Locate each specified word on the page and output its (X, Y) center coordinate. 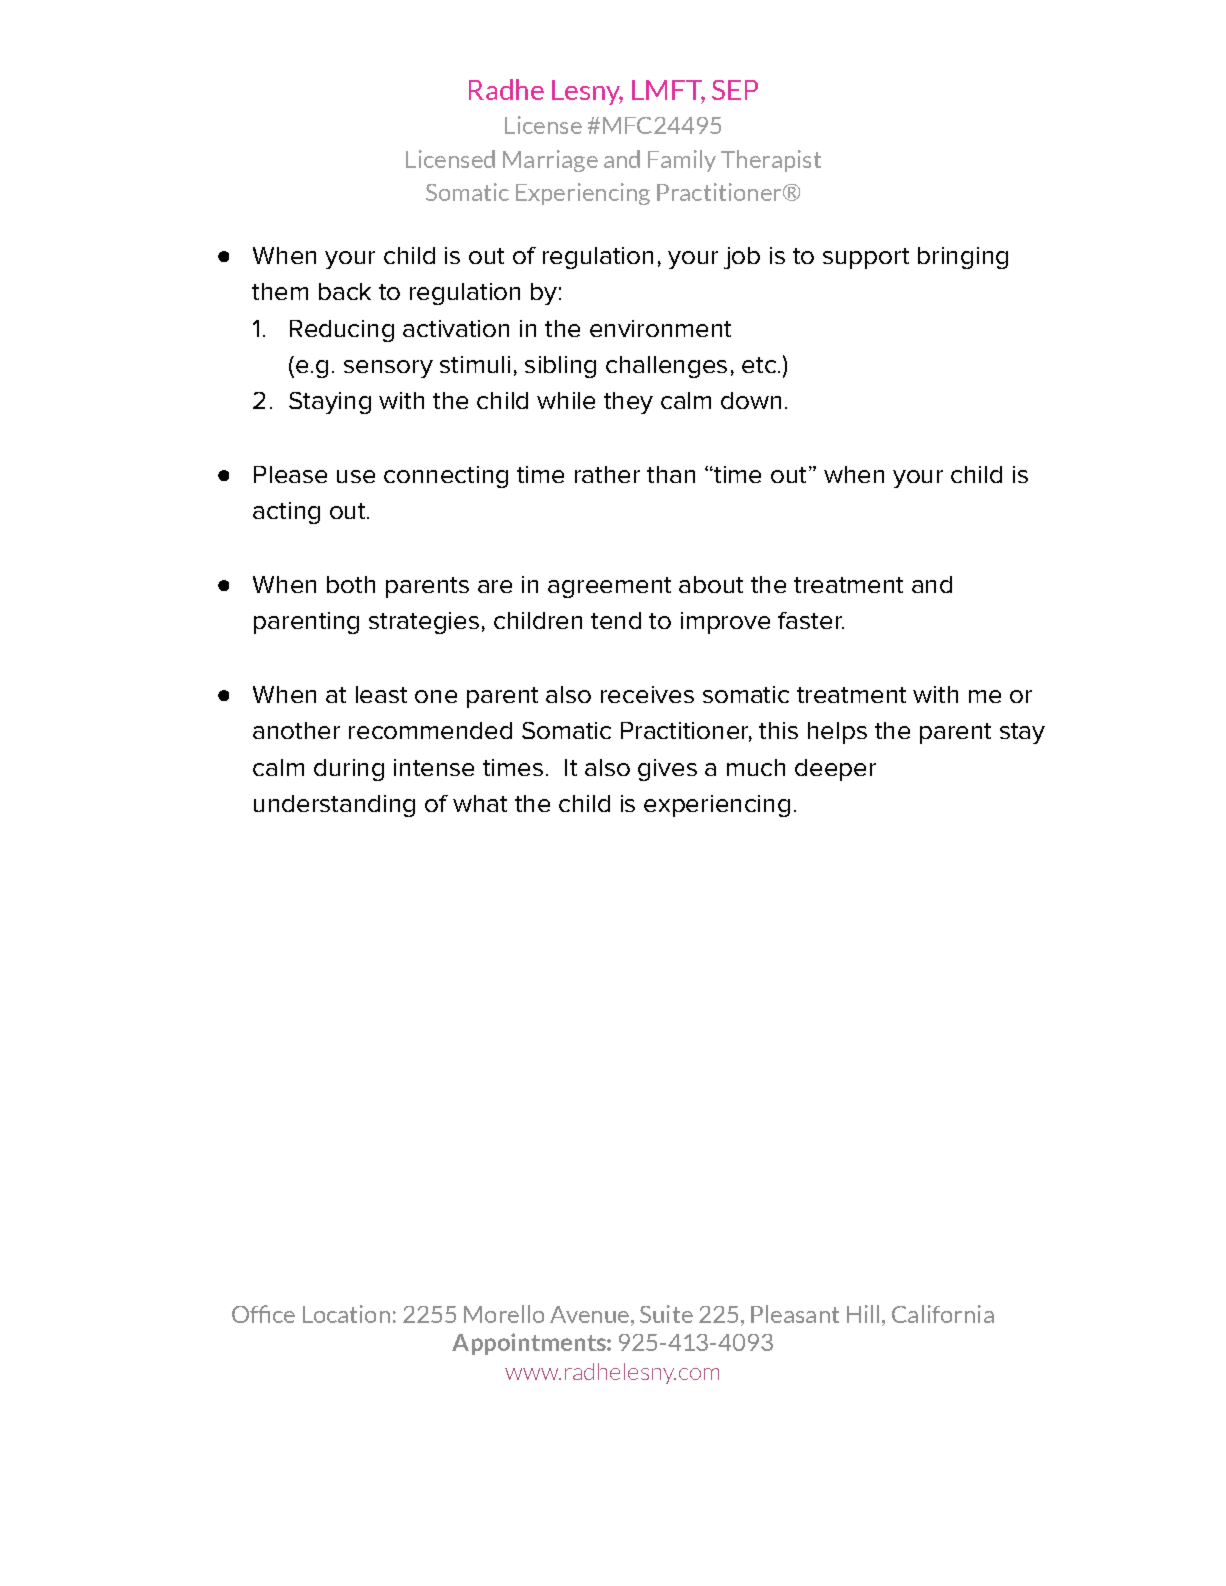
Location (346, 1314)
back (345, 291)
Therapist (771, 161)
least (381, 694)
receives (647, 694)
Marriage (550, 161)
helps (837, 733)
